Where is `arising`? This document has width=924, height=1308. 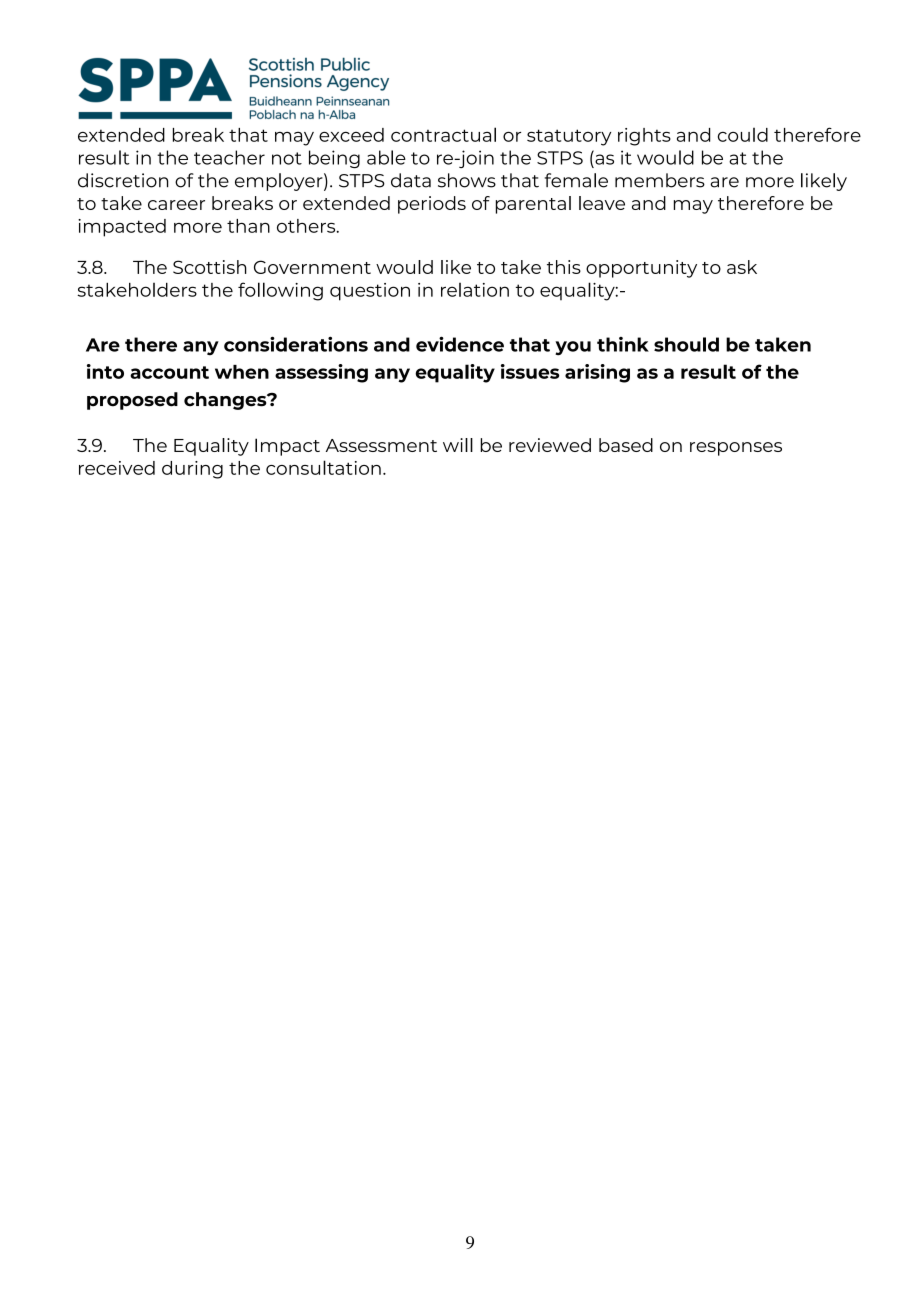
arising is located at coordinates (597, 373).
